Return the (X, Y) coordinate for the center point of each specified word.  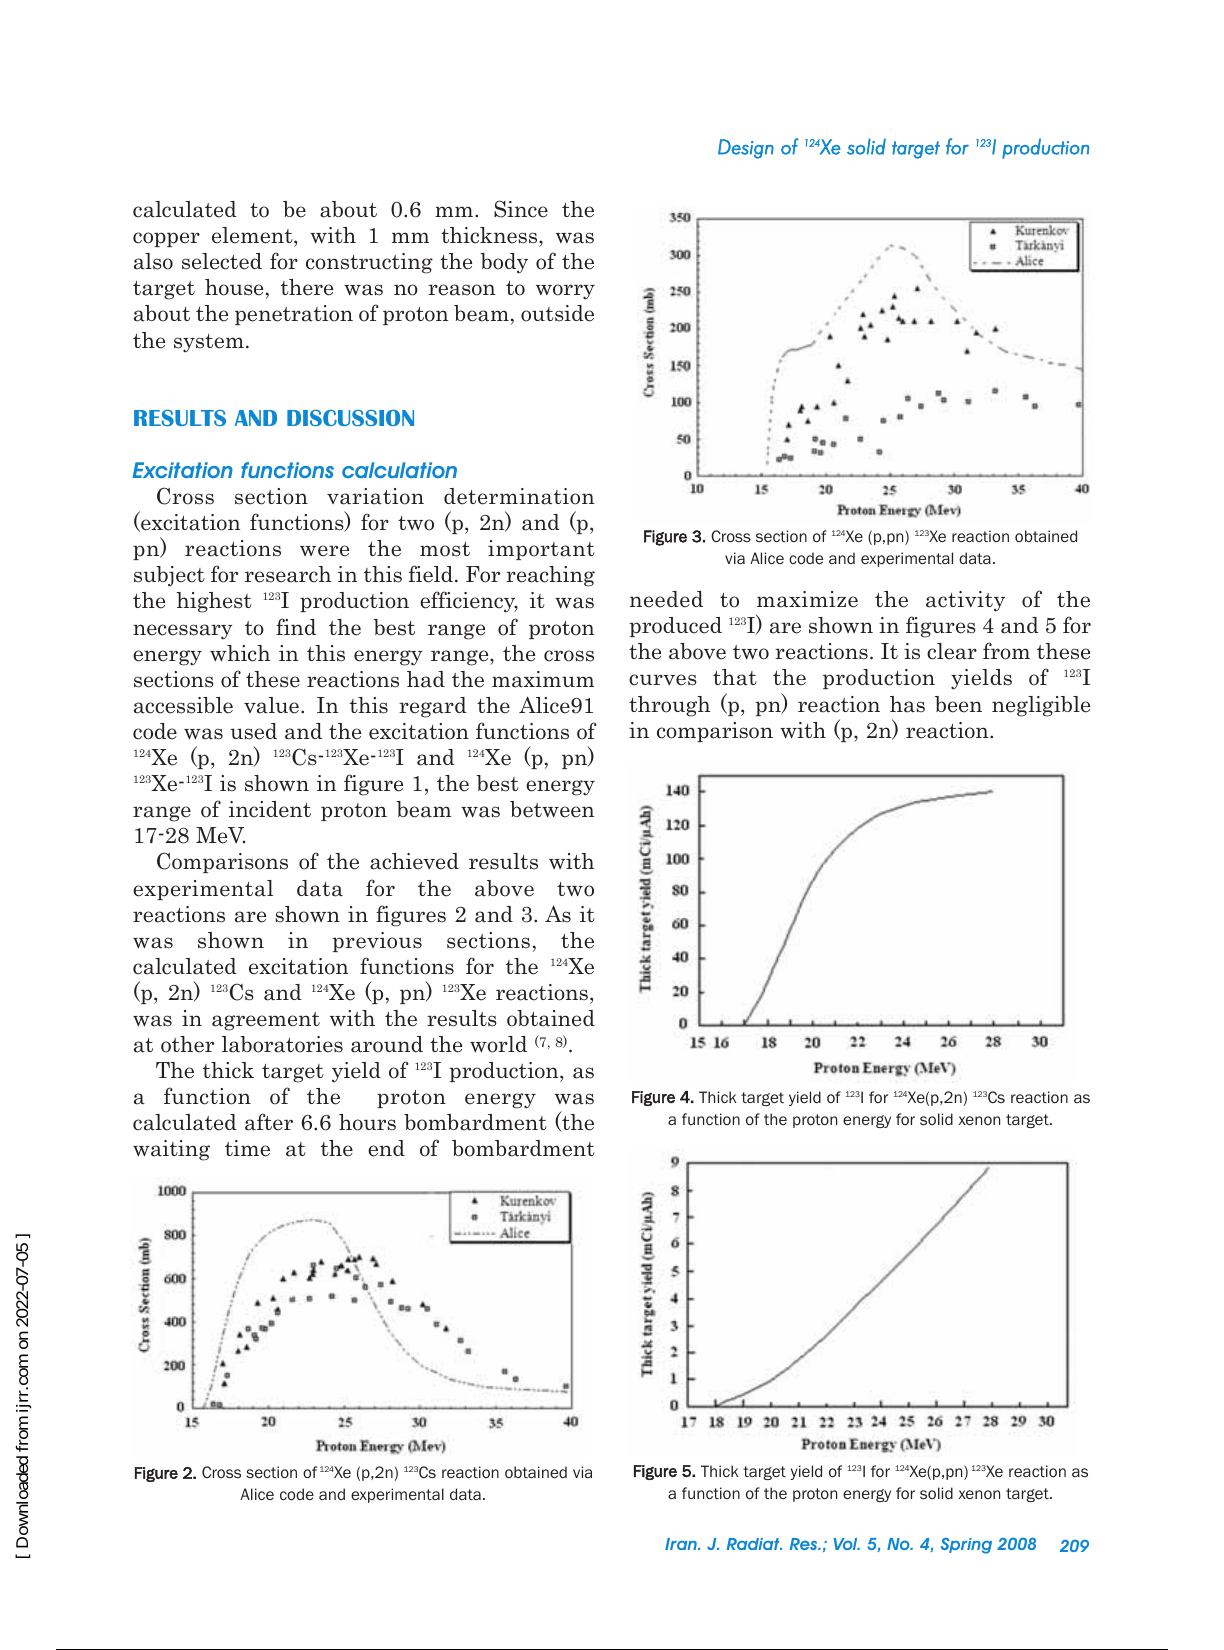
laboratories (282, 1044)
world (498, 1044)
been (958, 704)
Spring (966, 1546)
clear (952, 651)
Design (746, 149)
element (253, 235)
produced (675, 627)
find (296, 626)
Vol (847, 1544)
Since (521, 209)
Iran (682, 1544)
